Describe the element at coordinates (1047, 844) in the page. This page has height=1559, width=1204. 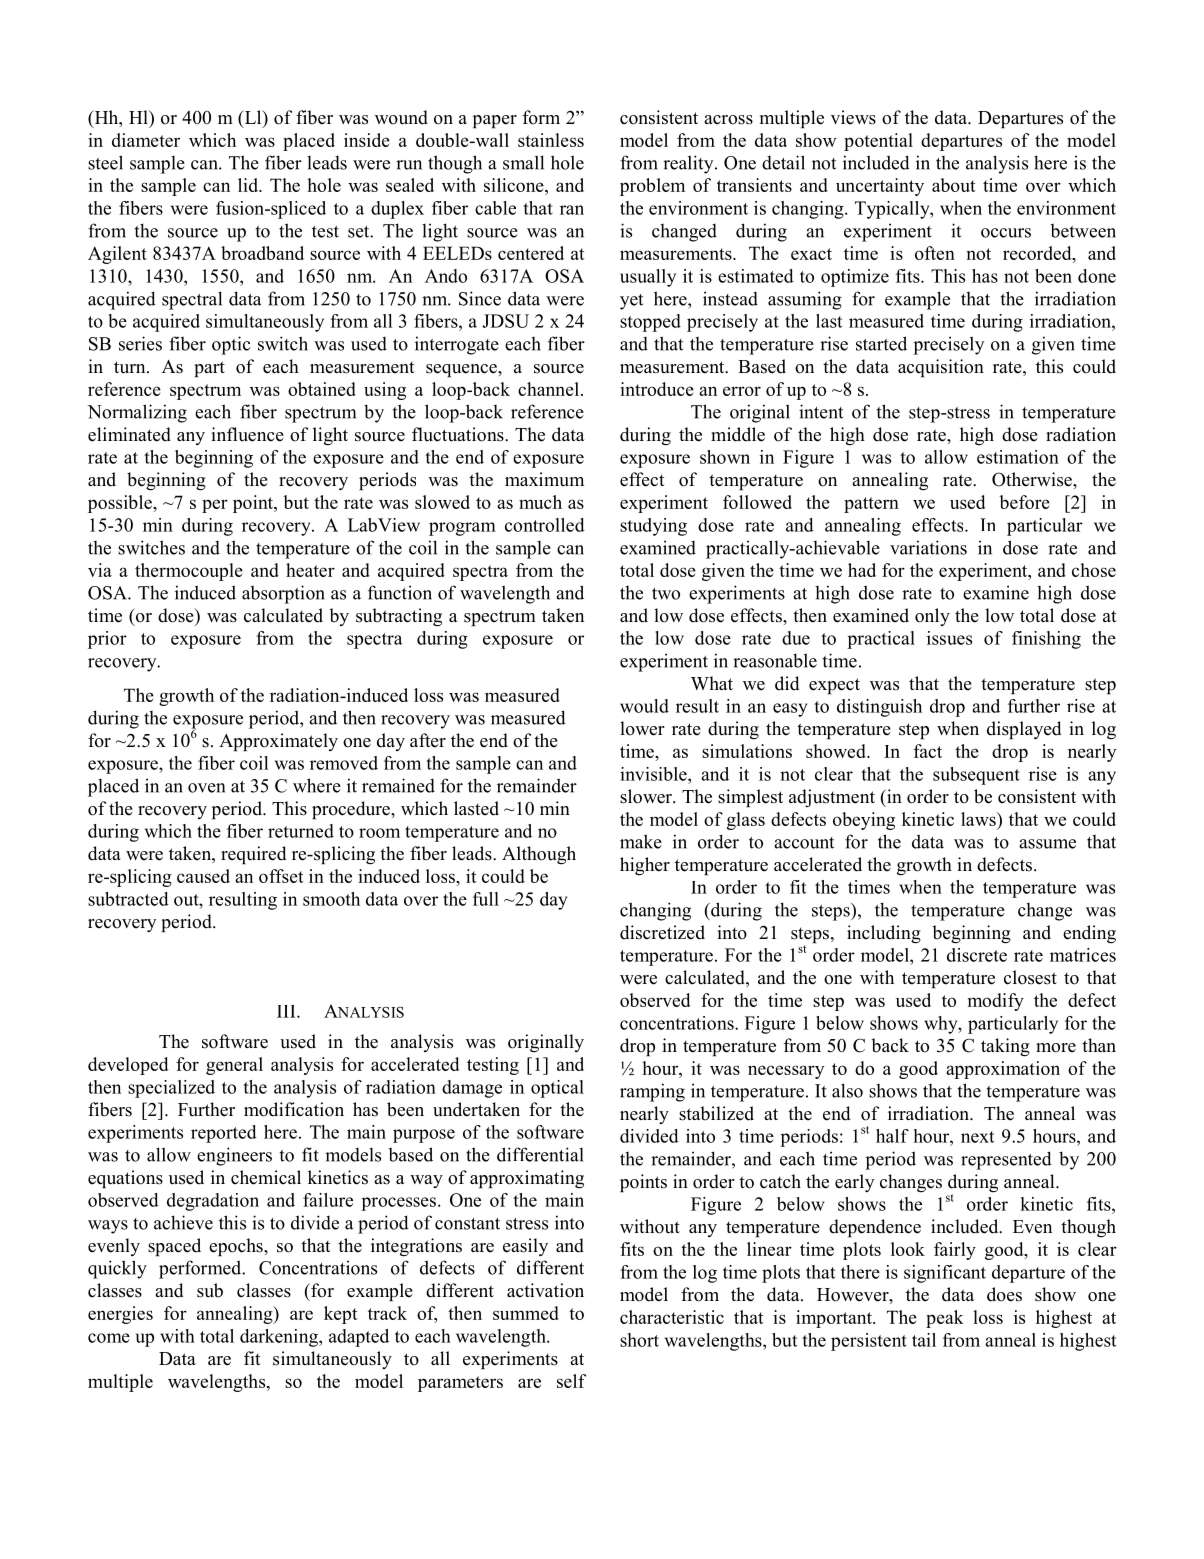
I see `assume` at that location.
